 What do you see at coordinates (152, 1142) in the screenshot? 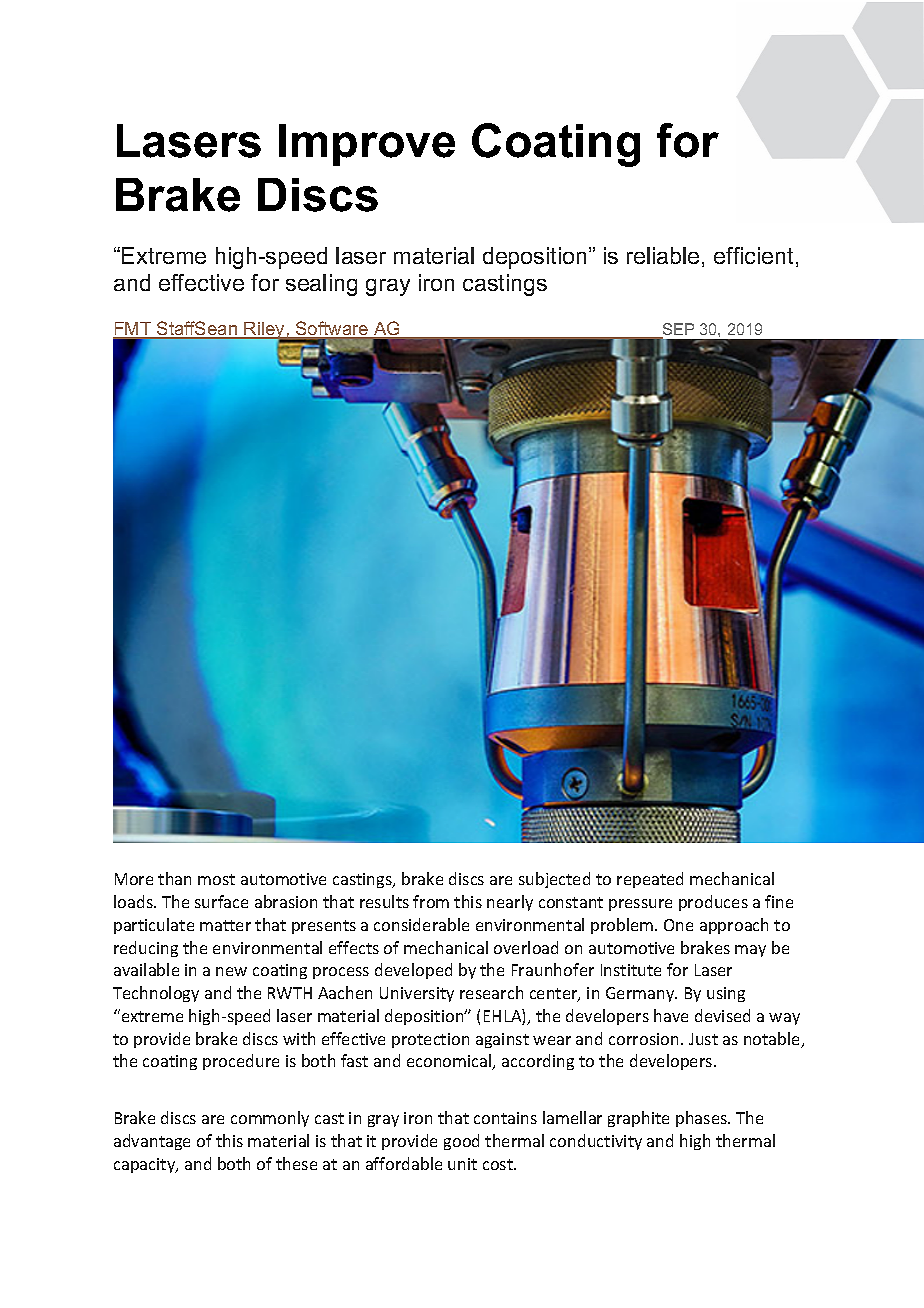
I see `advantage` at bounding box center [152, 1142].
